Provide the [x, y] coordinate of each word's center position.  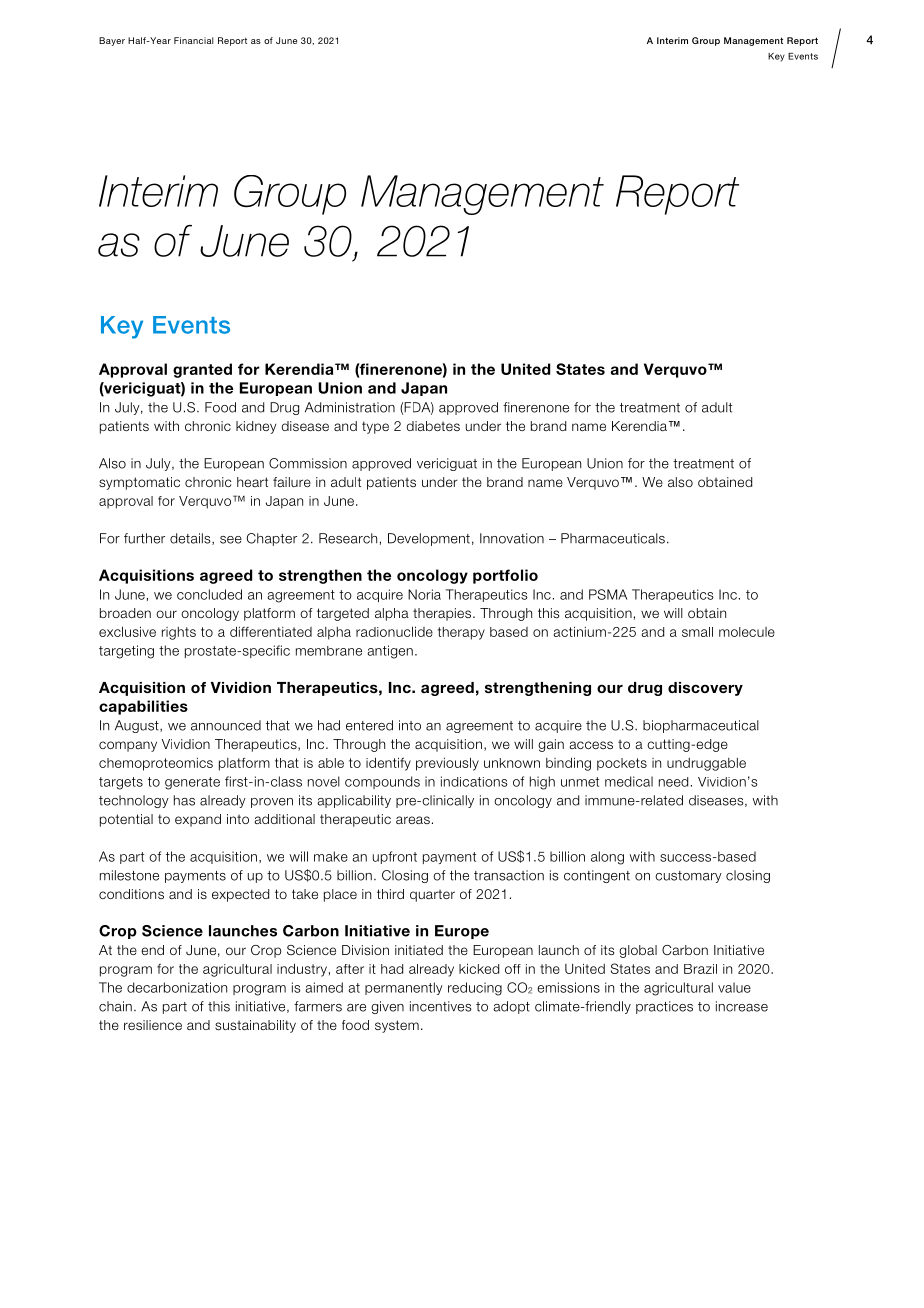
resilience [153, 1025]
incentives [441, 1006]
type [375, 427]
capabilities [143, 707]
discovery [705, 689]
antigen [390, 652]
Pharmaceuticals [613, 538]
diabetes [433, 426]
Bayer [112, 41]
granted [202, 370]
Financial [193, 40]
